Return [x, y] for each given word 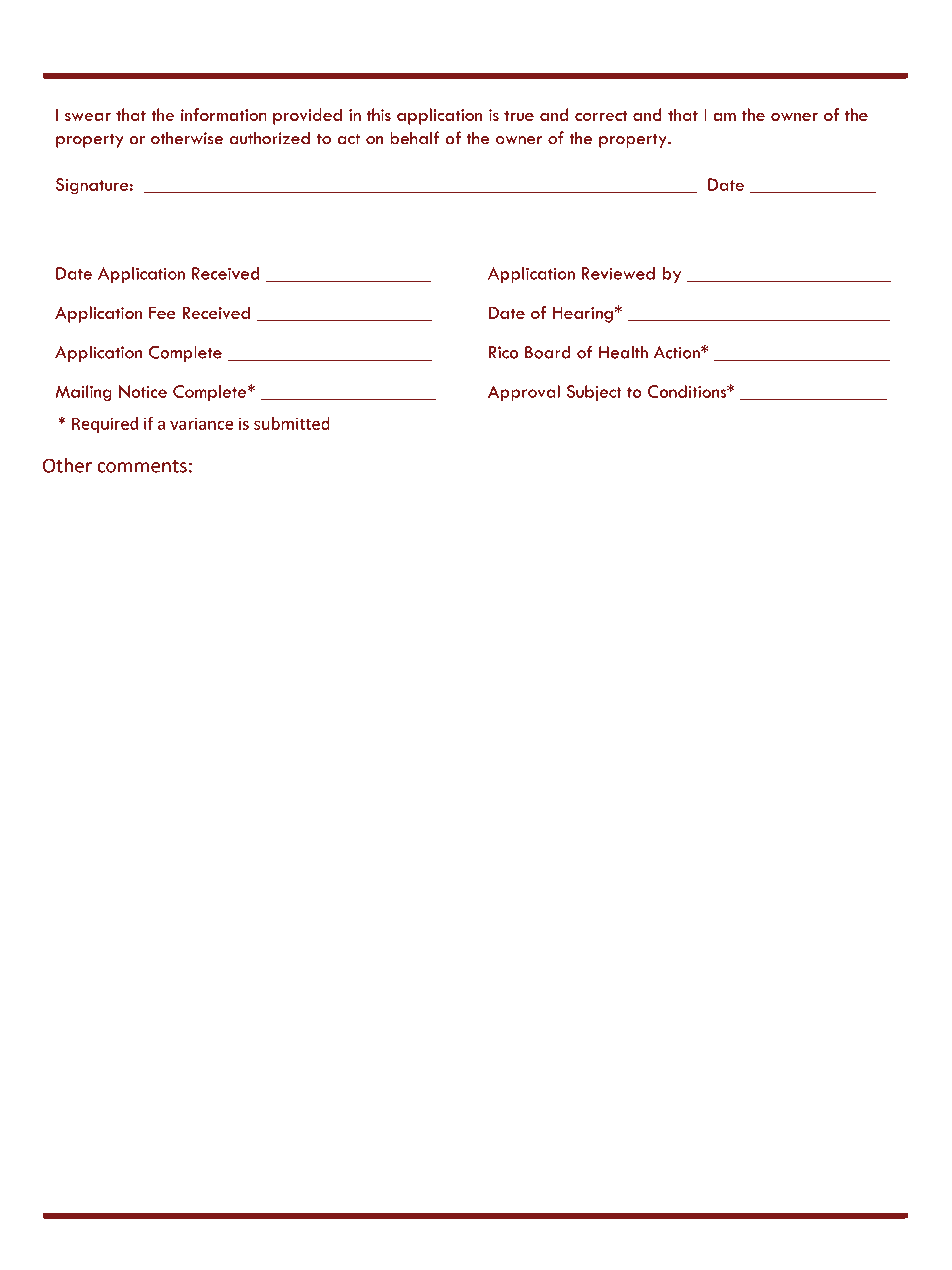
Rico [504, 352]
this [379, 114]
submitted [292, 423]
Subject [594, 393]
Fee [162, 312]
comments [142, 466]
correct [601, 115]
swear [88, 116]
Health [623, 352]
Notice [143, 391]
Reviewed [618, 273]
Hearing [583, 314]
